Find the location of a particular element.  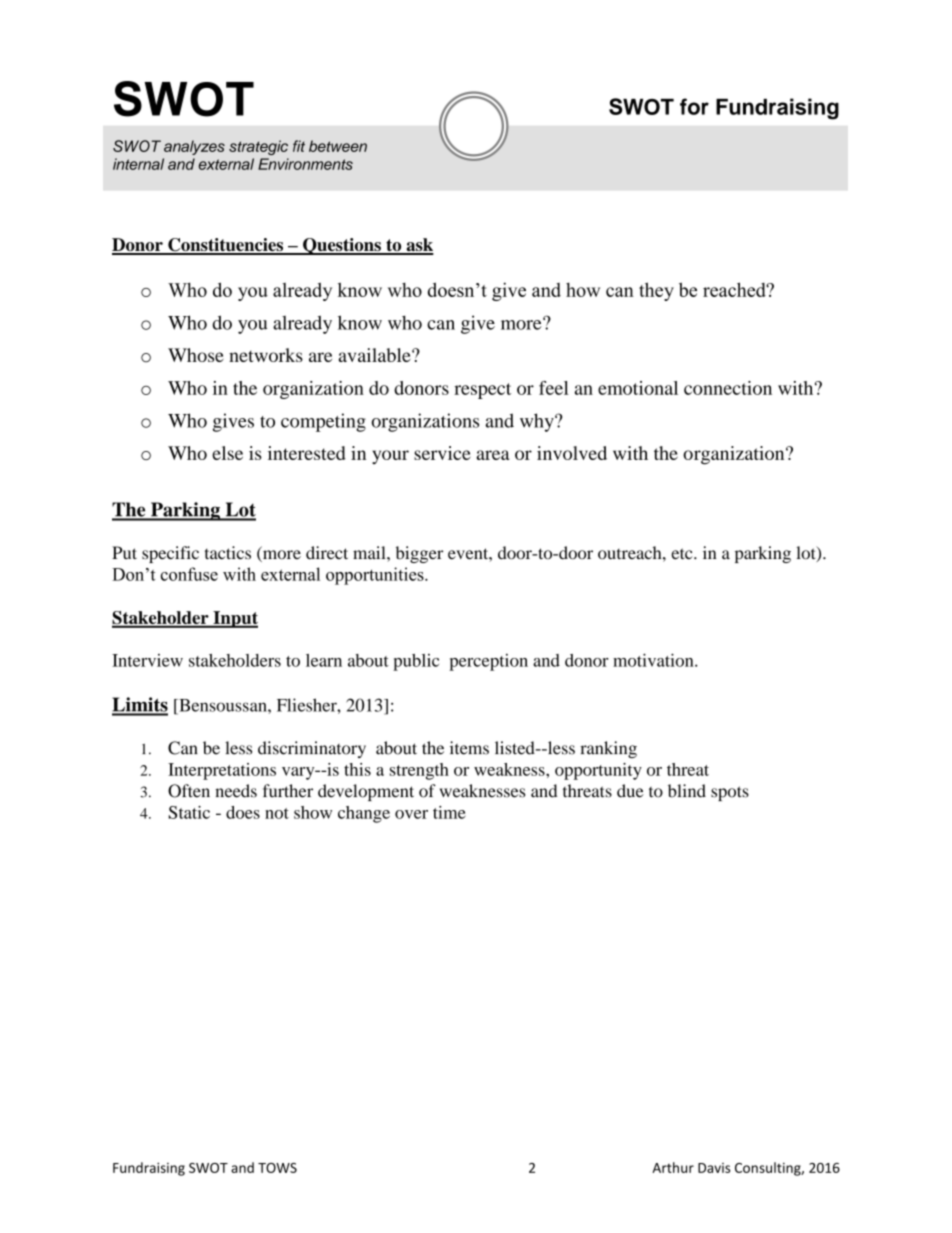

analyzes is located at coordinates (194, 147).
